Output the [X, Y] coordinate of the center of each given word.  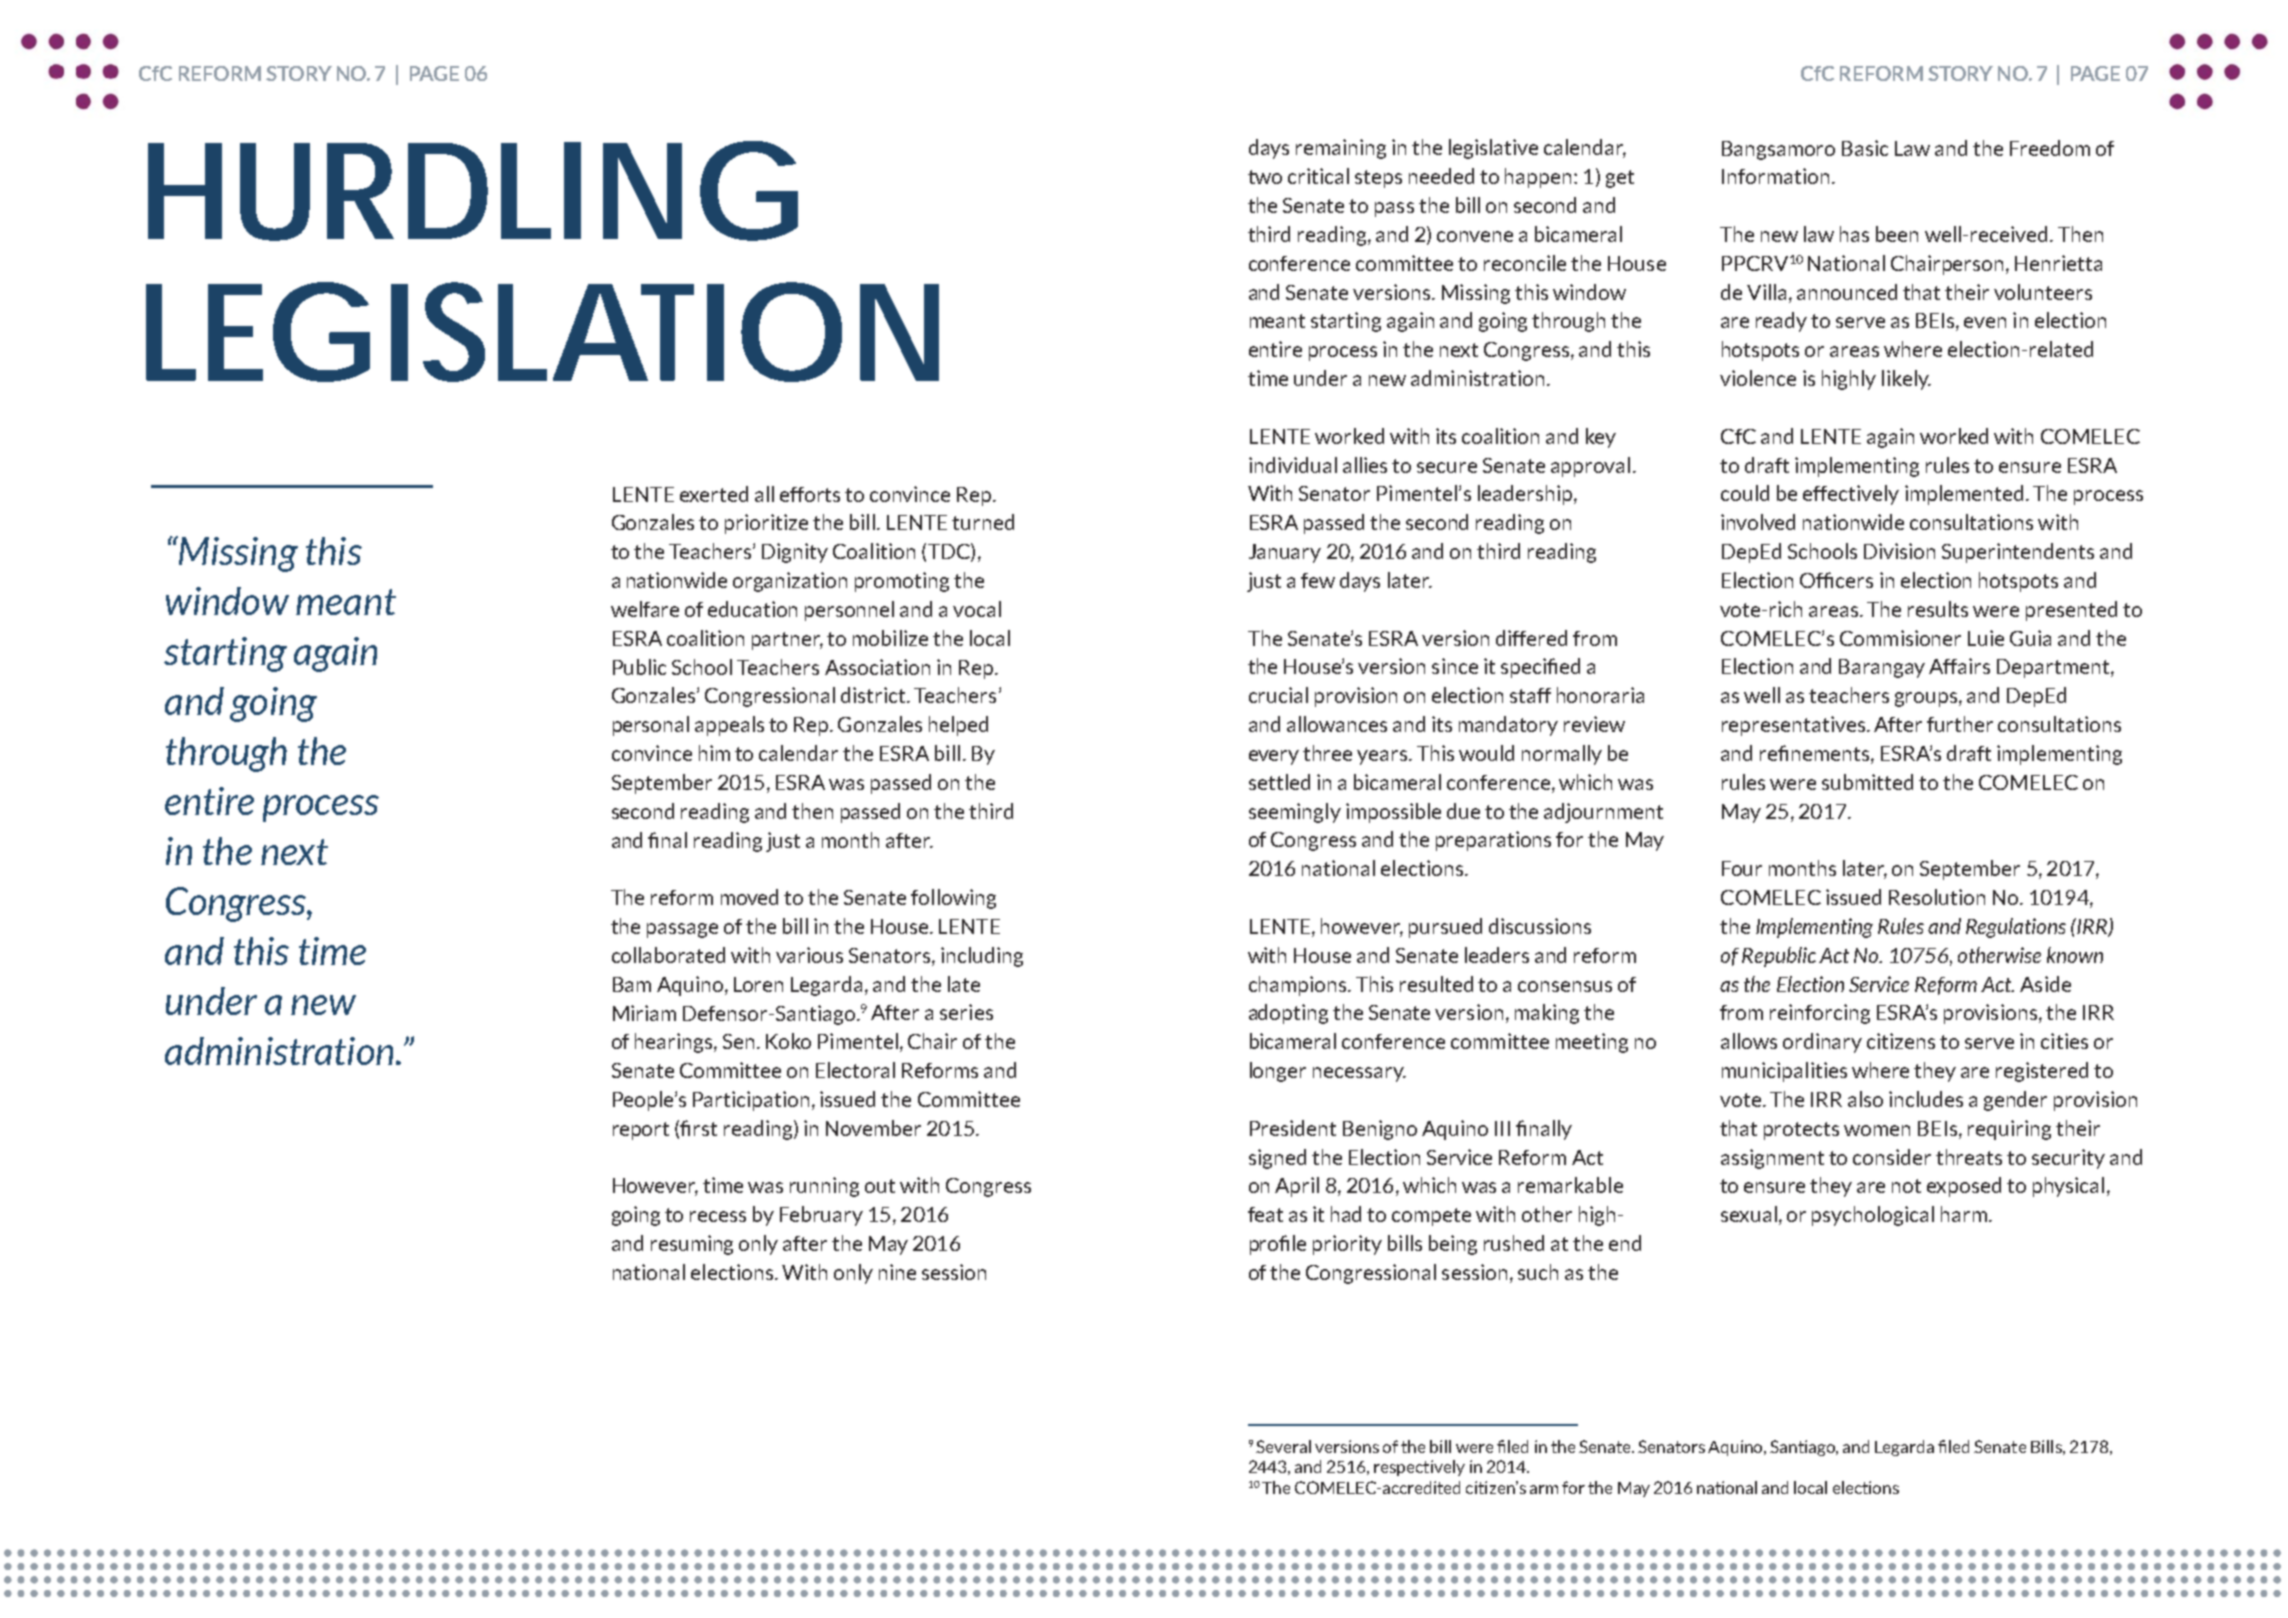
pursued [1445, 928]
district [874, 695]
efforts [810, 494]
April [1297, 1187]
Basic [1865, 148]
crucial [1278, 695]
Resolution [1937, 897]
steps [1378, 179]
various [809, 955]
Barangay [1882, 668]
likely [1906, 380]
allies [1365, 465]
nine [897, 1272]
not [1906, 1186]
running [824, 1187]
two [1265, 177]
